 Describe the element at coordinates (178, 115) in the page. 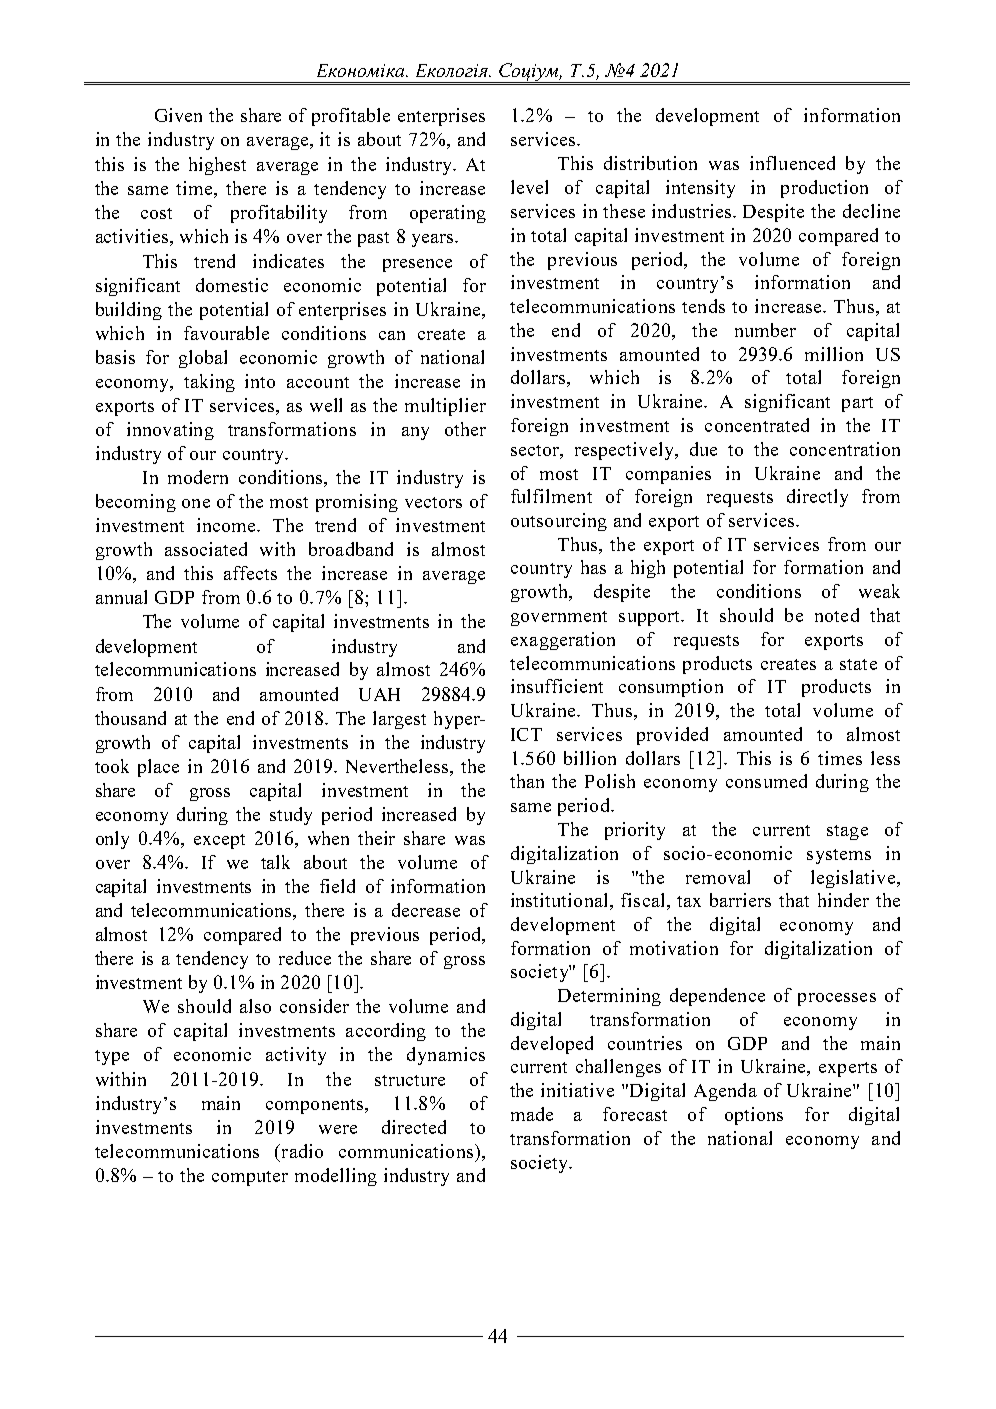

I see `Given` at that location.
